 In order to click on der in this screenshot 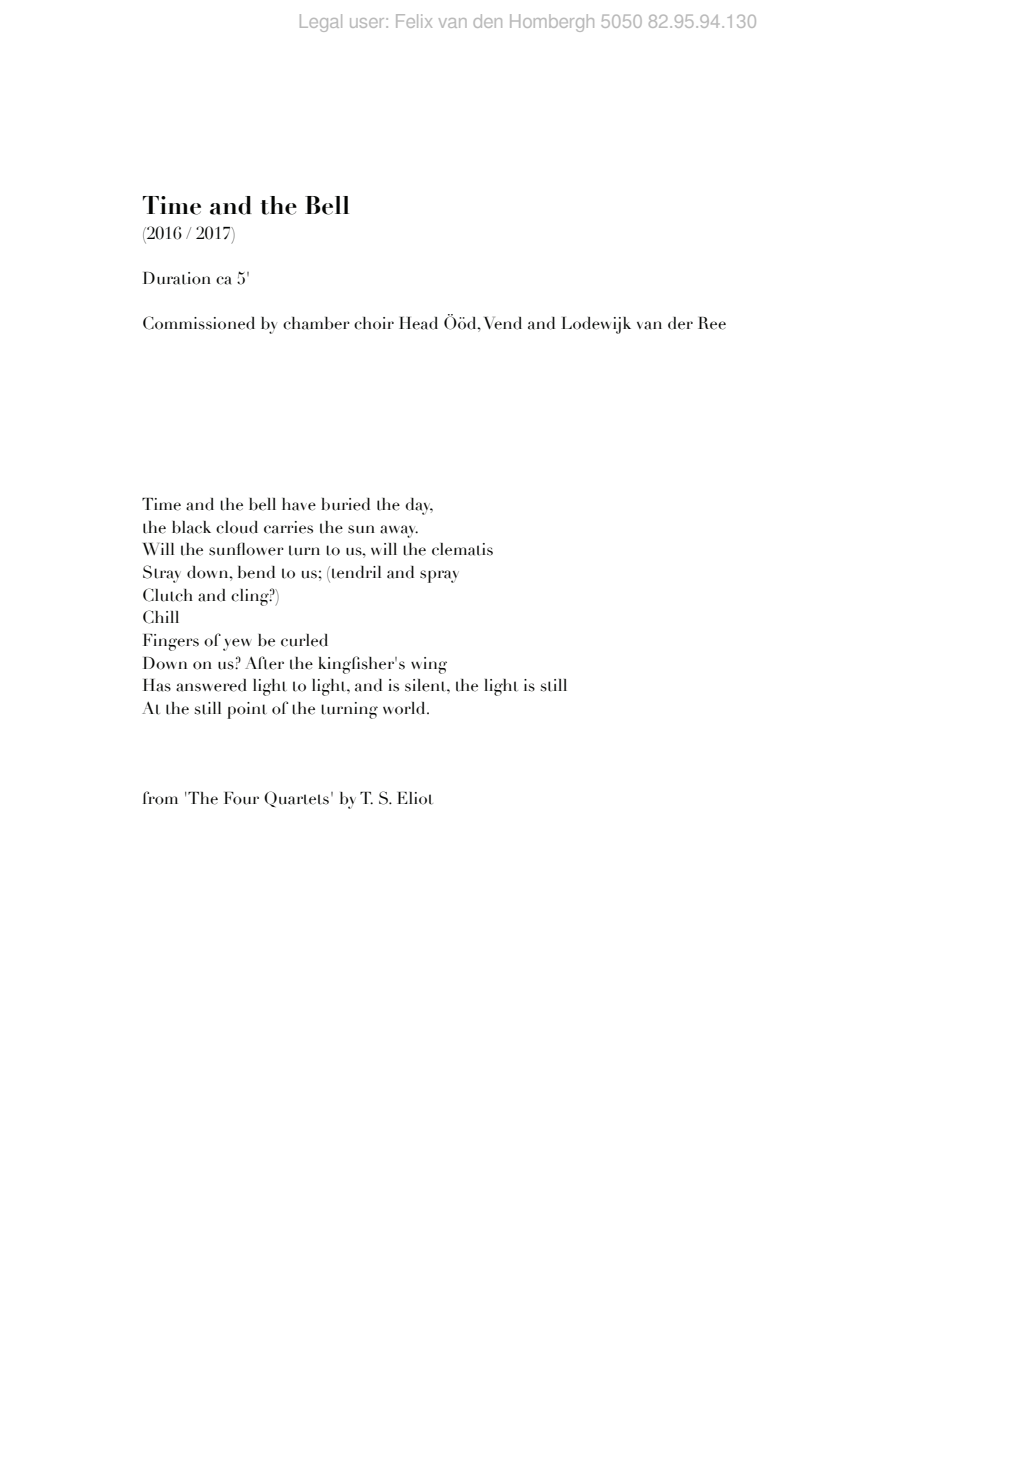, I will do `click(680, 323)`.
